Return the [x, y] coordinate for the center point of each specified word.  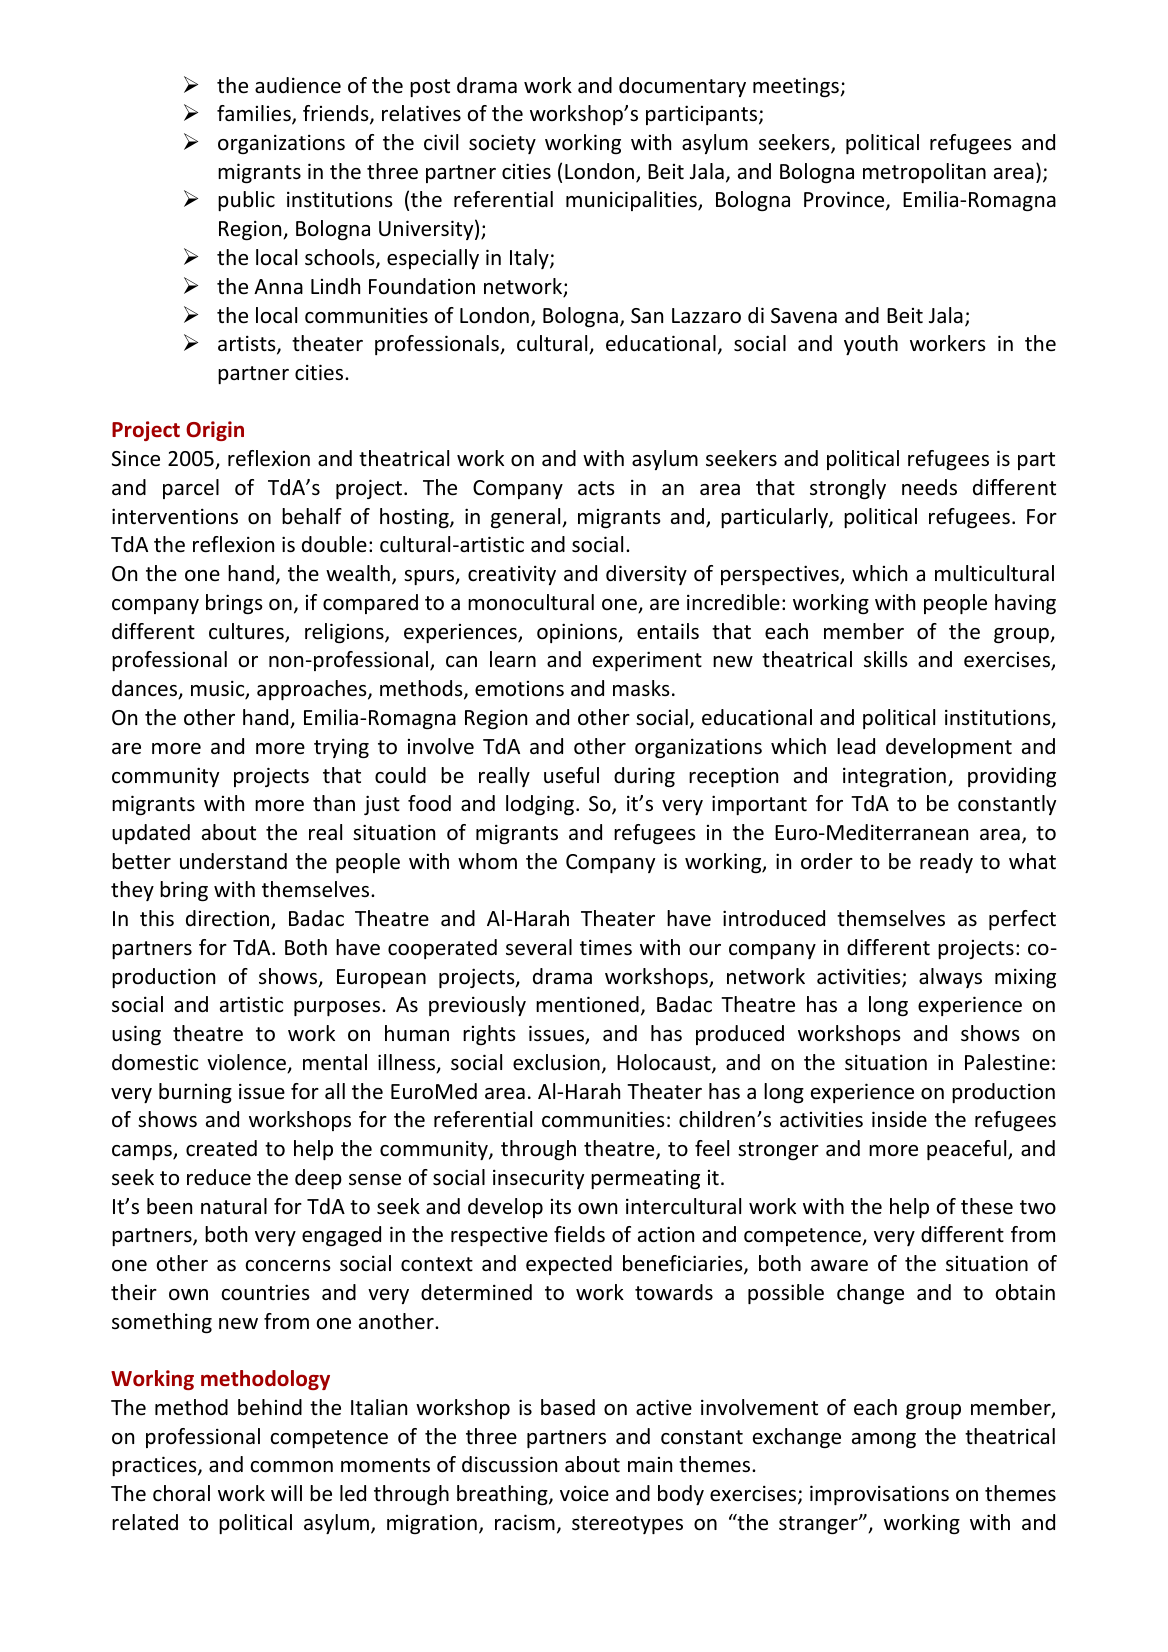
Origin [215, 431]
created [221, 1148]
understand [233, 861]
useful [571, 775]
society [502, 144]
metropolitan [924, 173]
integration [894, 777]
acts [596, 488]
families [255, 114]
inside [899, 1119]
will [286, 1493]
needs [929, 487]
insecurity [538, 1179]
